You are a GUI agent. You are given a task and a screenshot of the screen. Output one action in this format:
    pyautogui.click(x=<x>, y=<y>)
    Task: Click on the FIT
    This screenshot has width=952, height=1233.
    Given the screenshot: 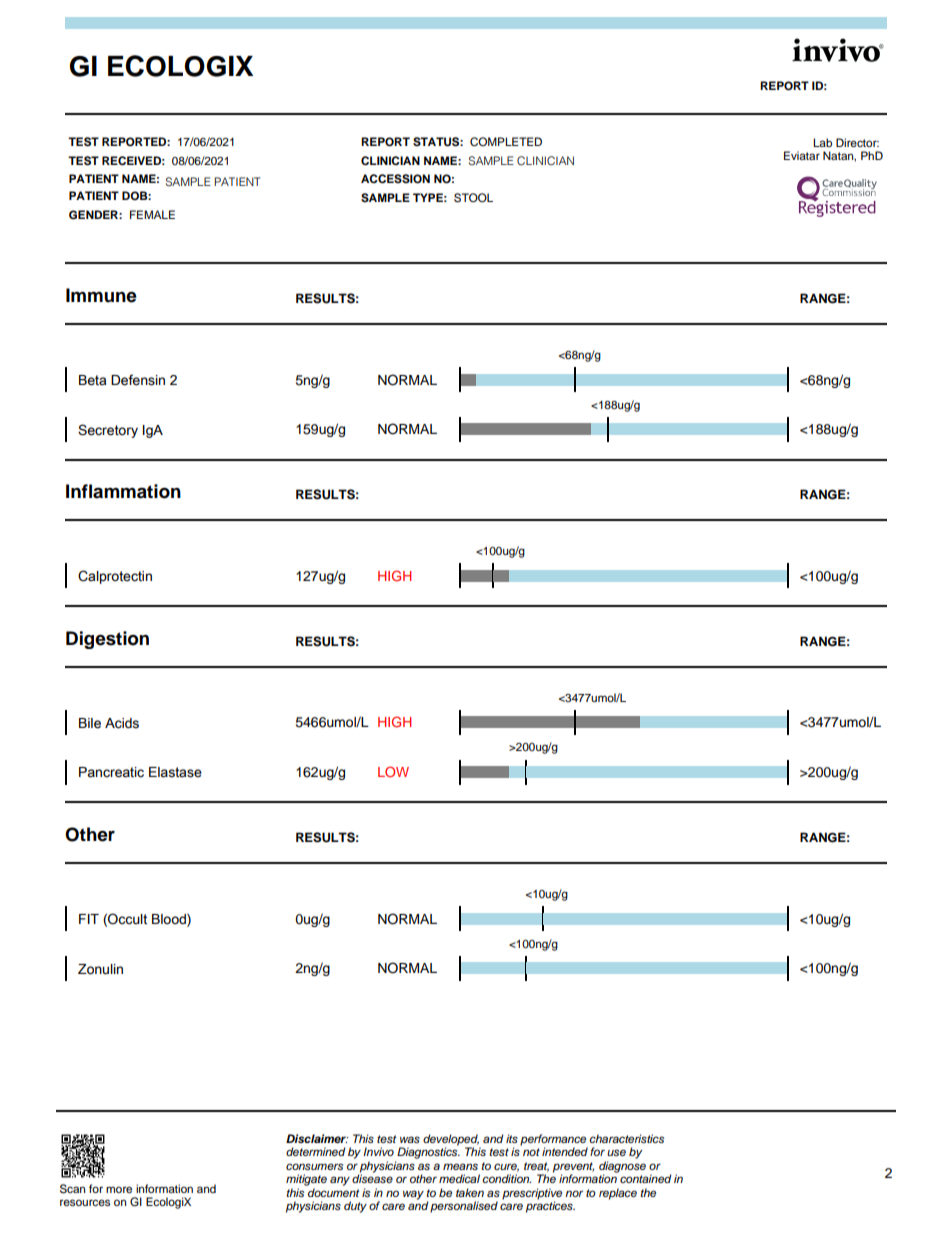 What is the action you would take?
    pyautogui.click(x=89, y=919)
